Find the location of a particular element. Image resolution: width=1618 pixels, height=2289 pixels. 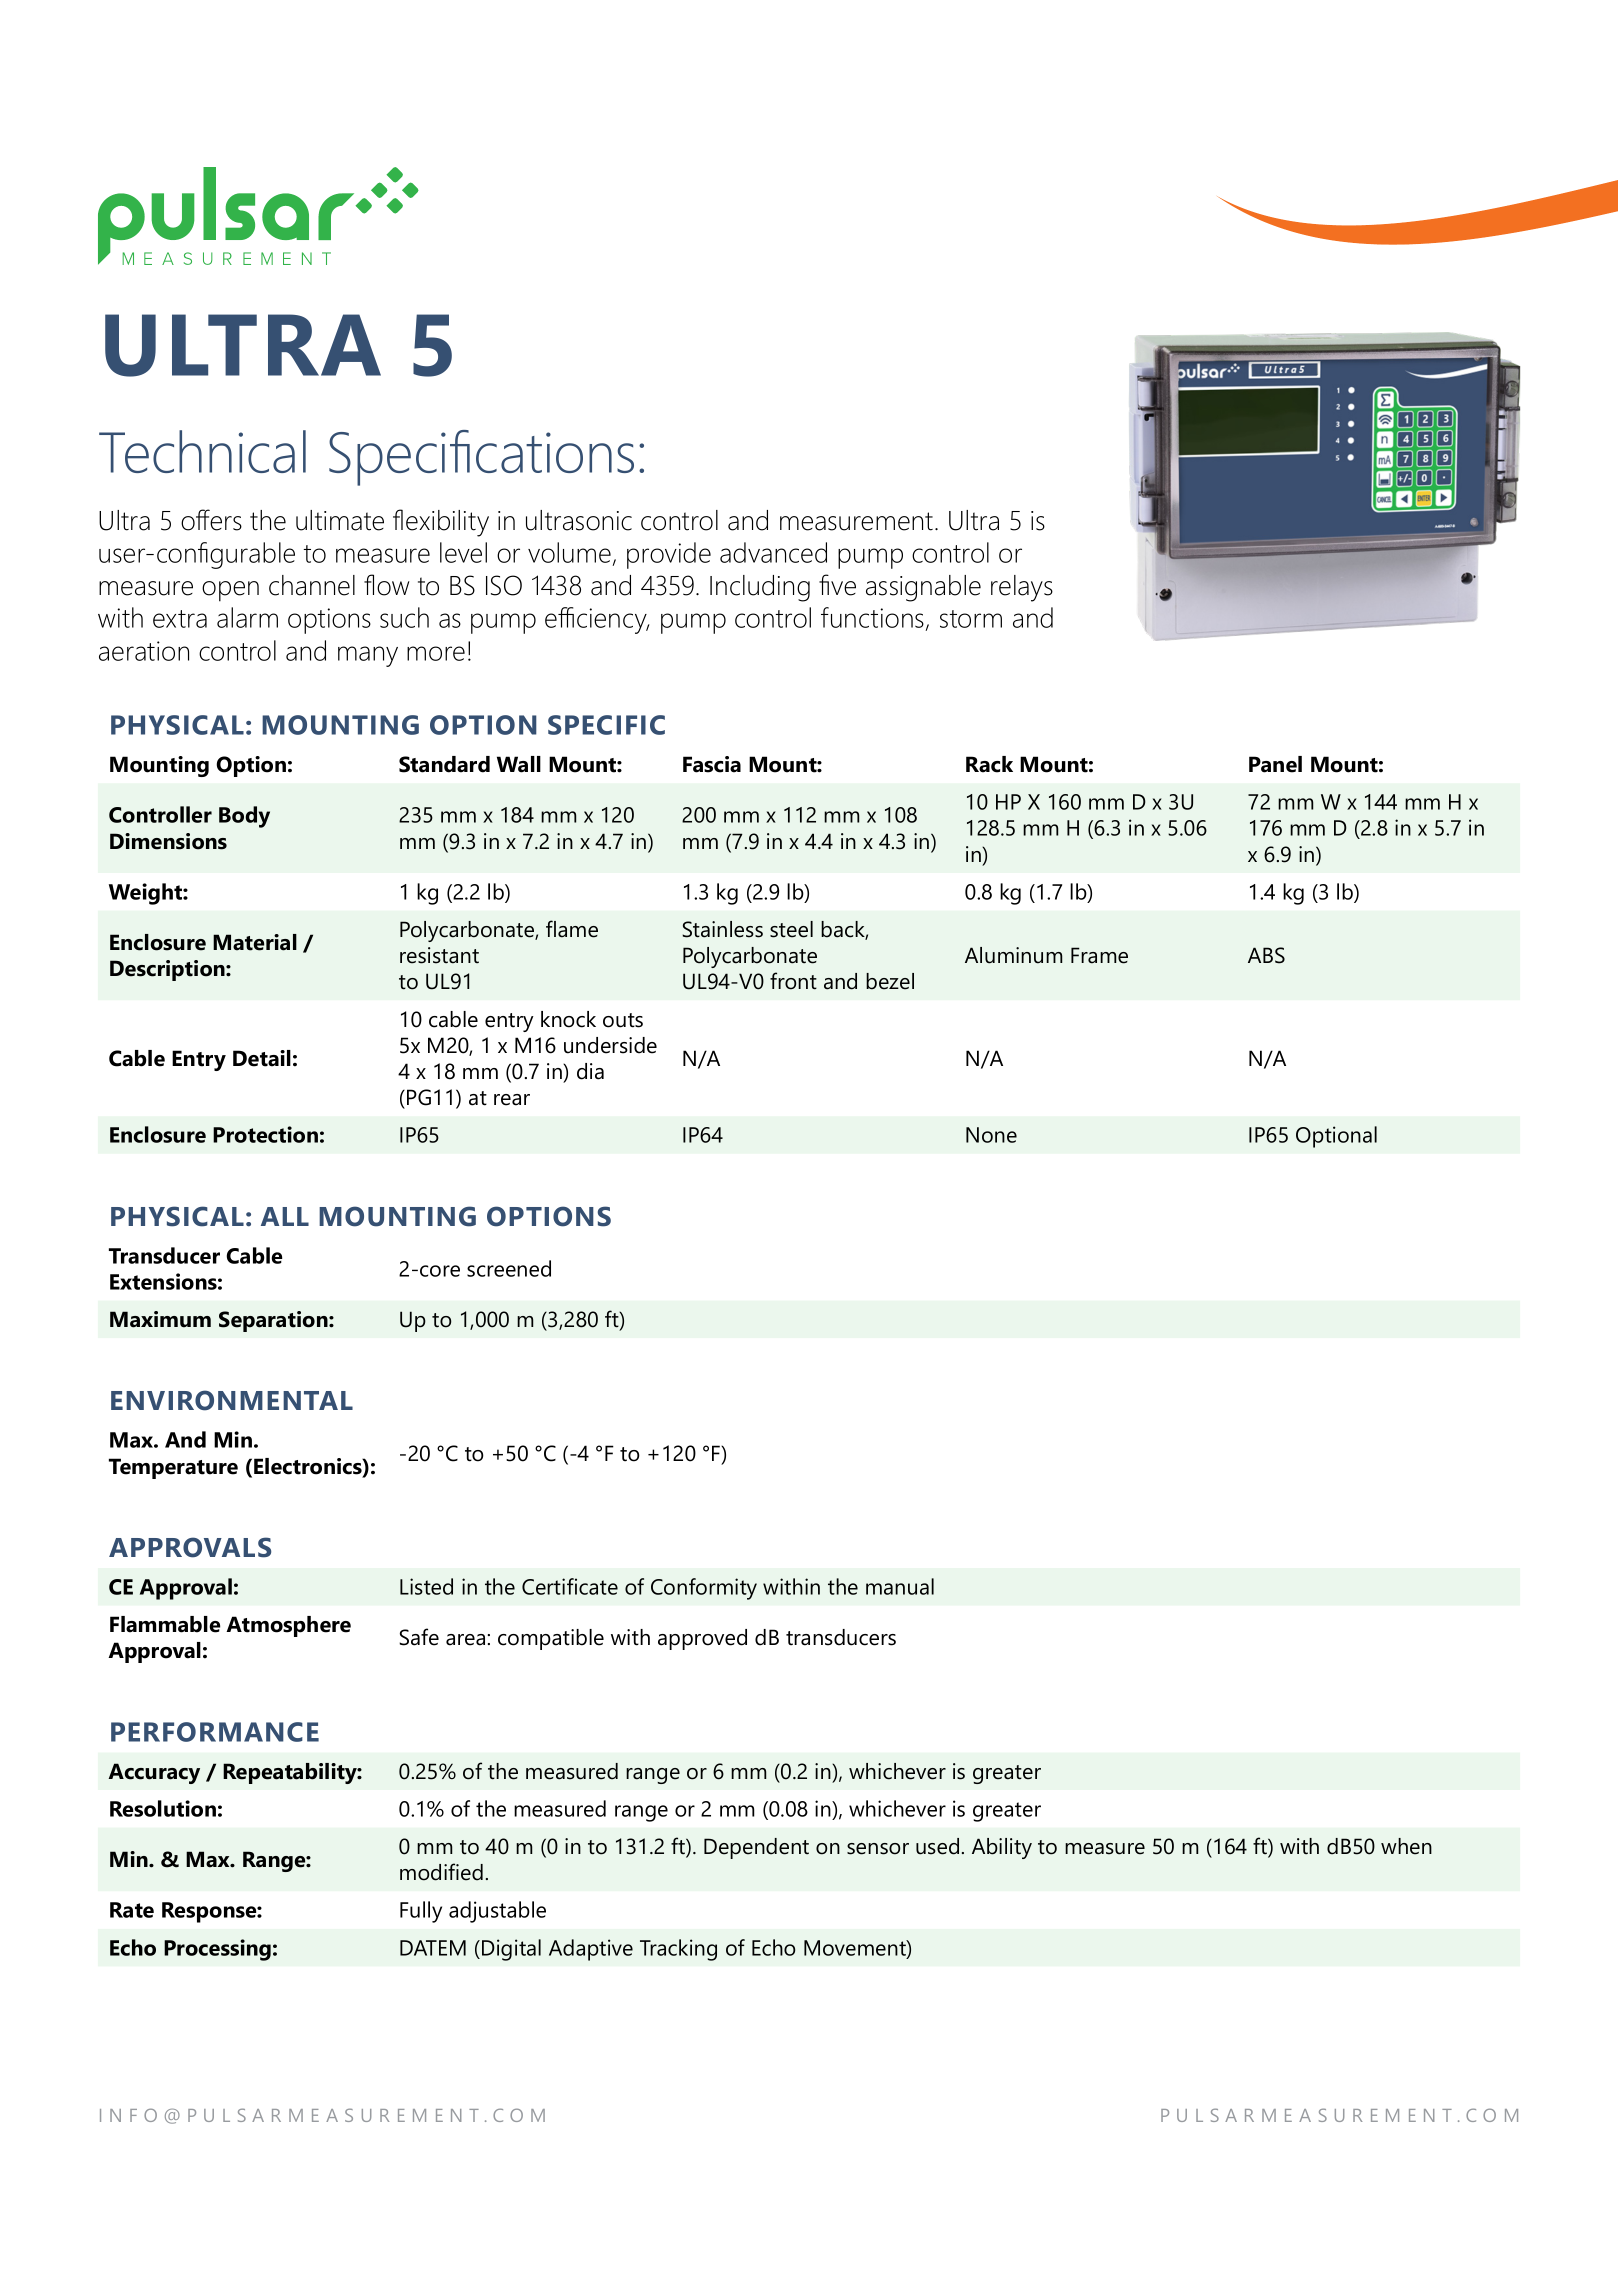

ultimate is located at coordinates (340, 520).
